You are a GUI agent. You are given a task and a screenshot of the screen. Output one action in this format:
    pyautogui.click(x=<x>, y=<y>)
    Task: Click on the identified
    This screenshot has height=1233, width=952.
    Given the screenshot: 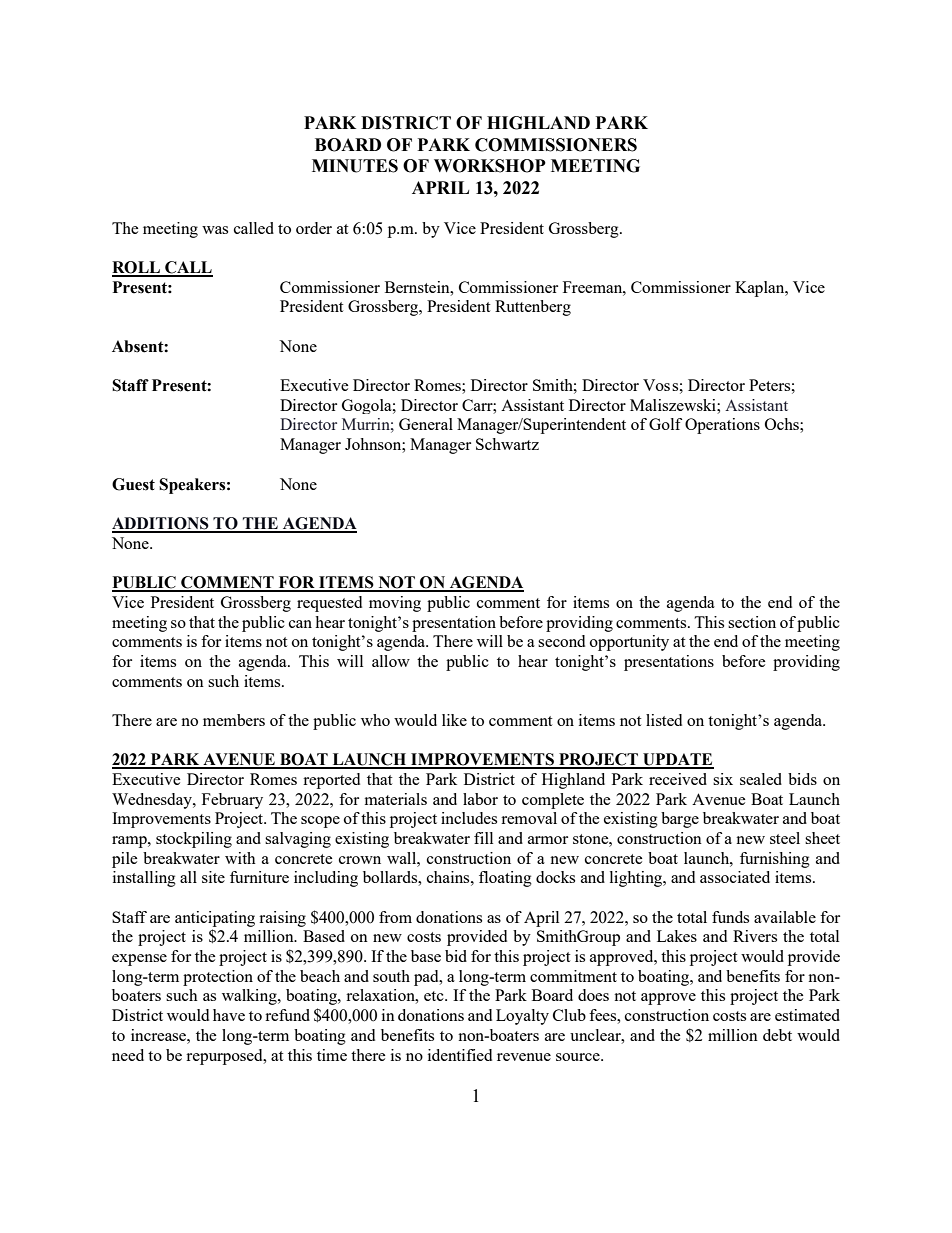 What is the action you would take?
    pyautogui.click(x=460, y=1055)
